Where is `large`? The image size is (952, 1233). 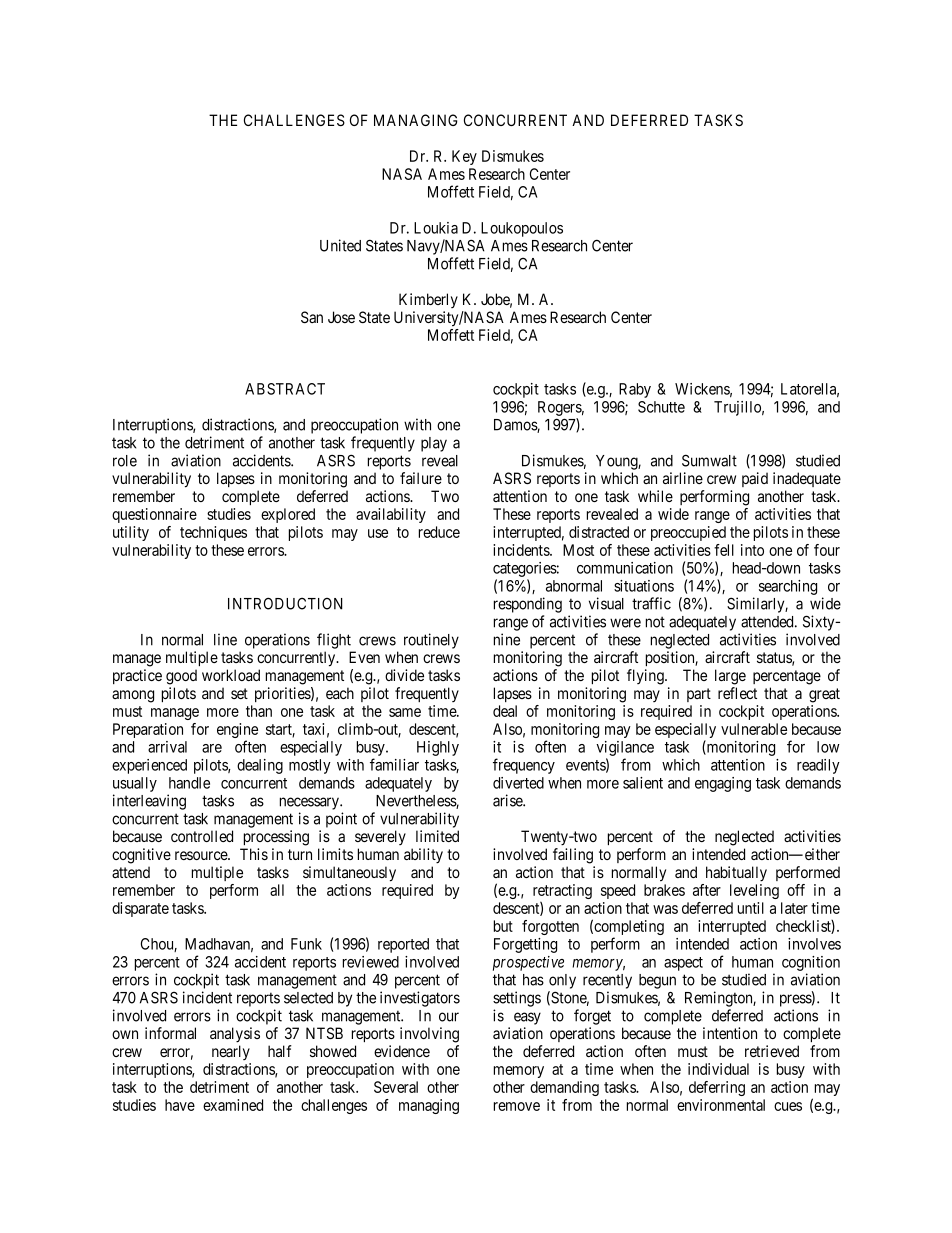
large is located at coordinates (730, 677).
